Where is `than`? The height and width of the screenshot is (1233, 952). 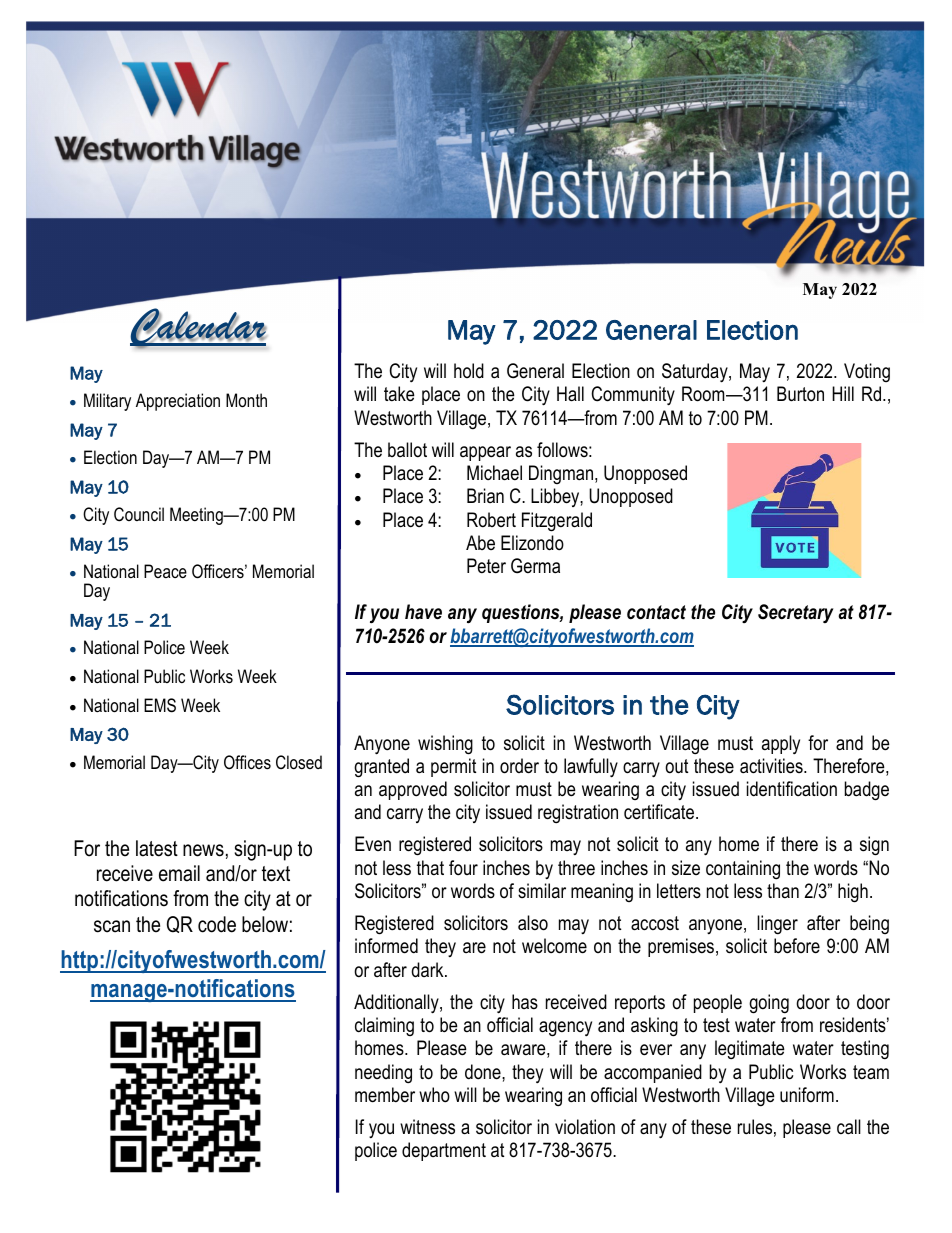
than is located at coordinates (783, 890).
